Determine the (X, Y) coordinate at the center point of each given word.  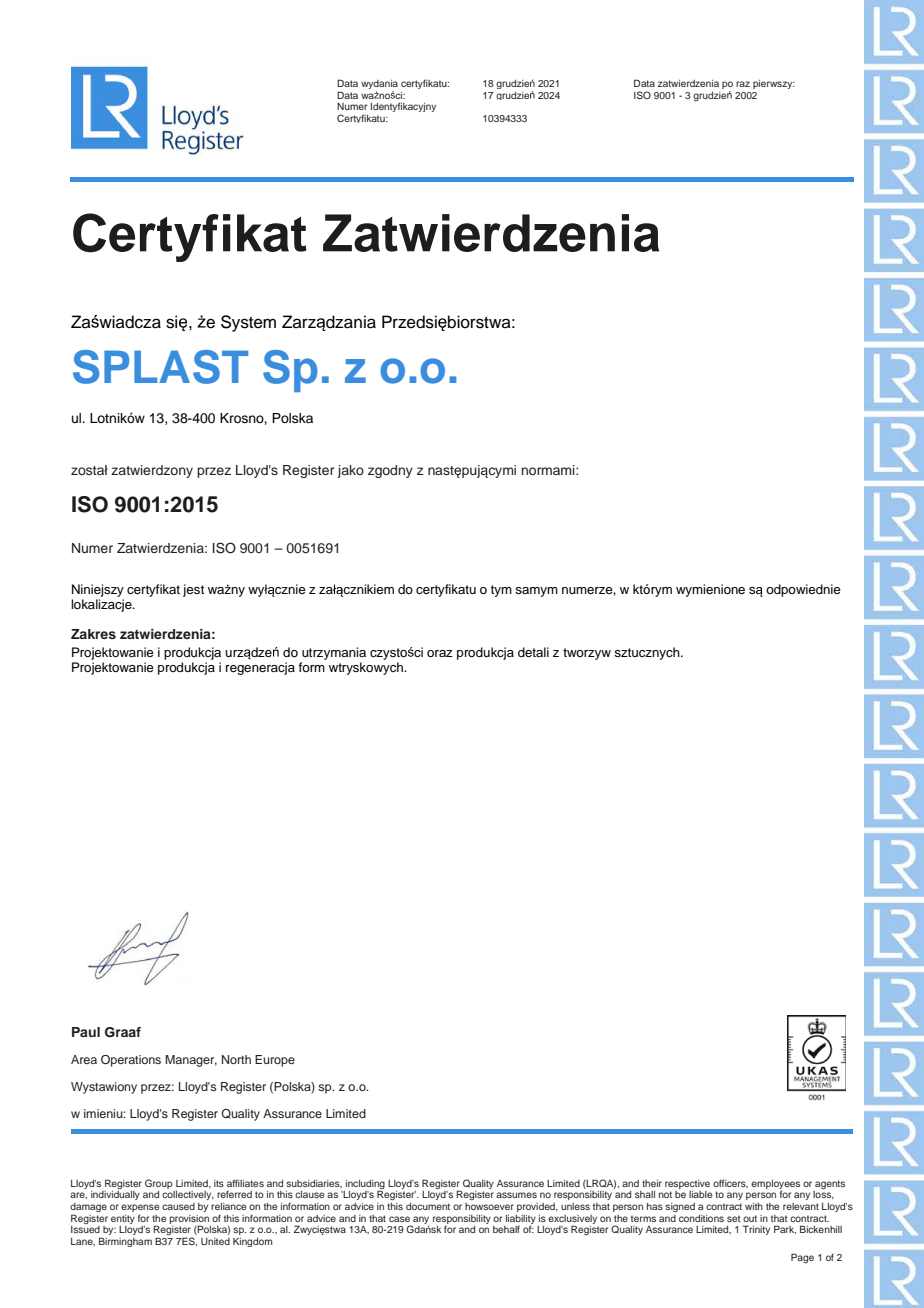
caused (178, 1206)
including (365, 1185)
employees (775, 1185)
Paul (86, 1032)
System (248, 323)
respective (687, 1184)
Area (84, 1059)
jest (193, 590)
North (236, 1059)
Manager (191, 1061)
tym (501, 591)
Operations (131, 1061)
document (428, 1206)
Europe (275, 1061)
